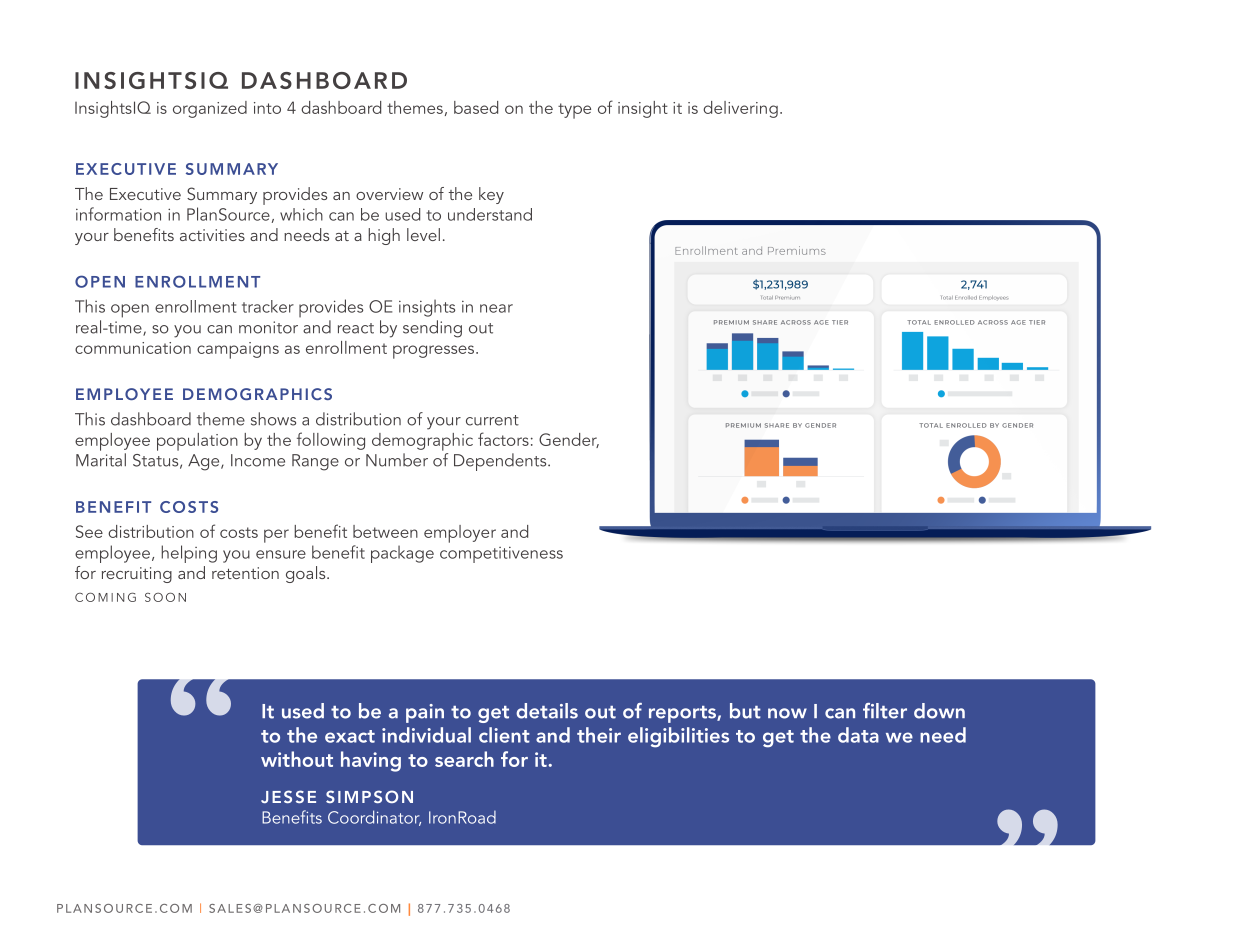  What do you see at coordinates (210, 109) in the screenshot?
I see `organized` at bounding box center [210, 109].
